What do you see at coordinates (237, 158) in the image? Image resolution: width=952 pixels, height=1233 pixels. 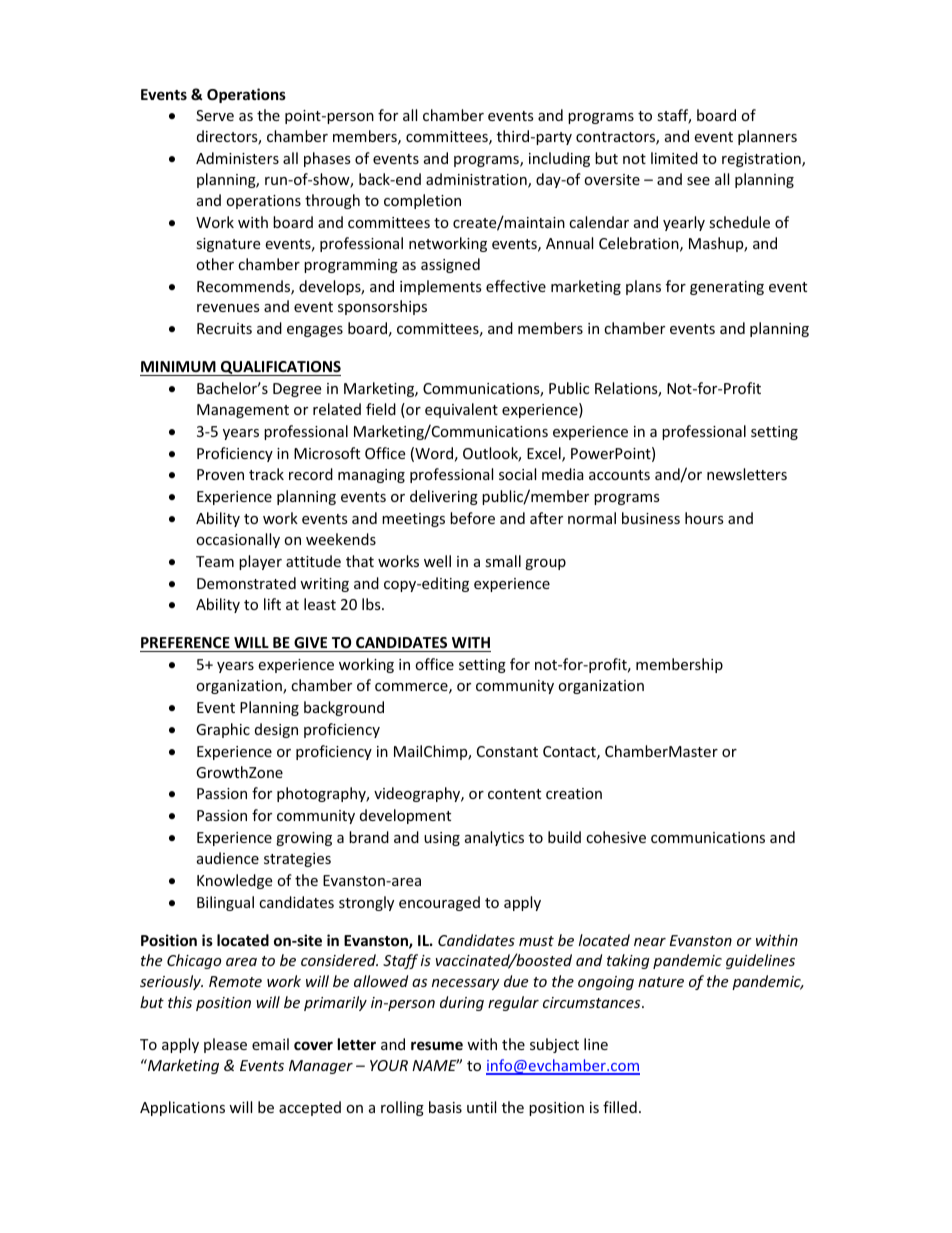 I see `Administers` at bounding box center [237, 158].
